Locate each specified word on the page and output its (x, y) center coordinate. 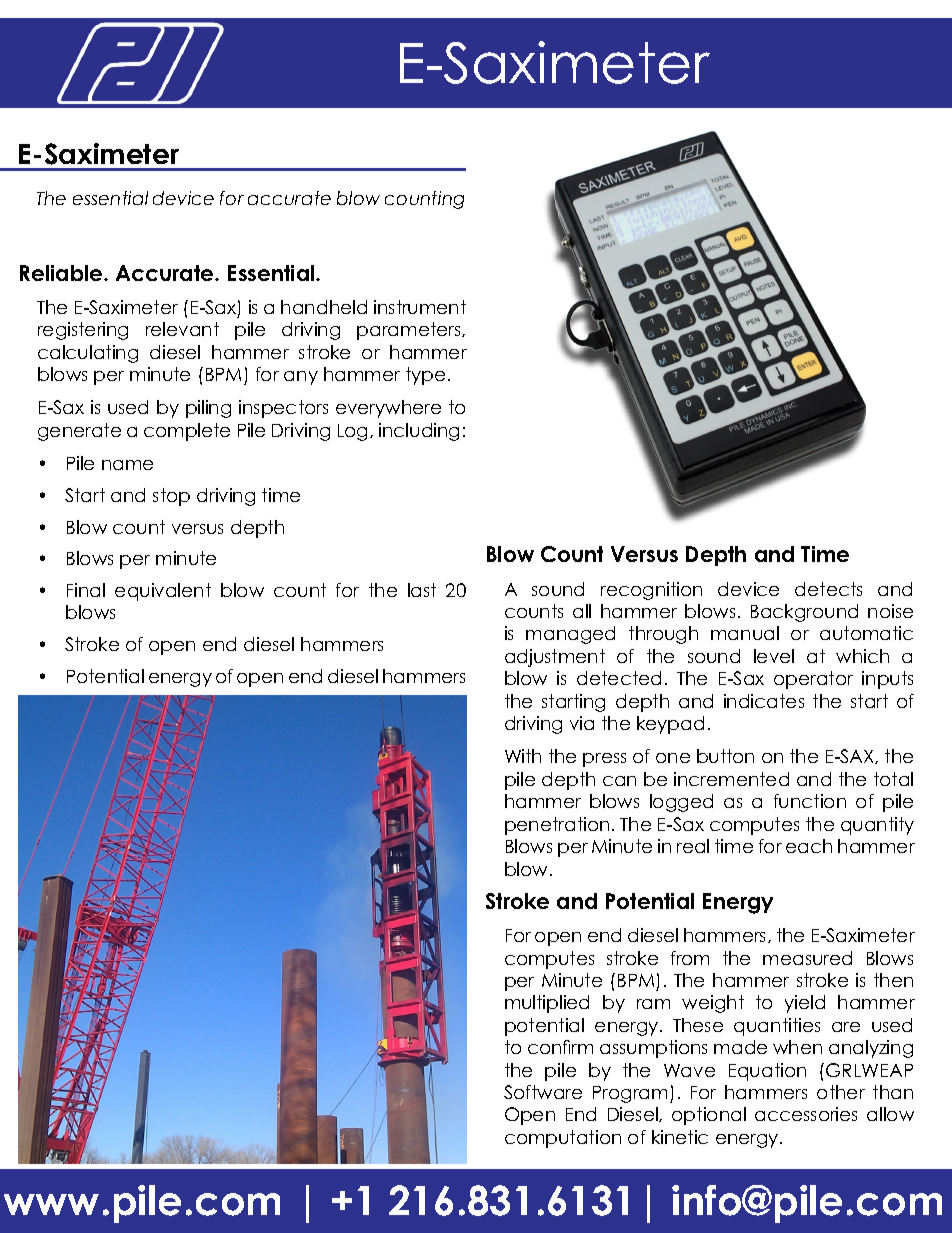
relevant (182, 329)
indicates (764, 701)
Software (543, 1092)
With (523, 756)
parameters (410, 331)
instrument (420, 307)
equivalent (163, 592)
